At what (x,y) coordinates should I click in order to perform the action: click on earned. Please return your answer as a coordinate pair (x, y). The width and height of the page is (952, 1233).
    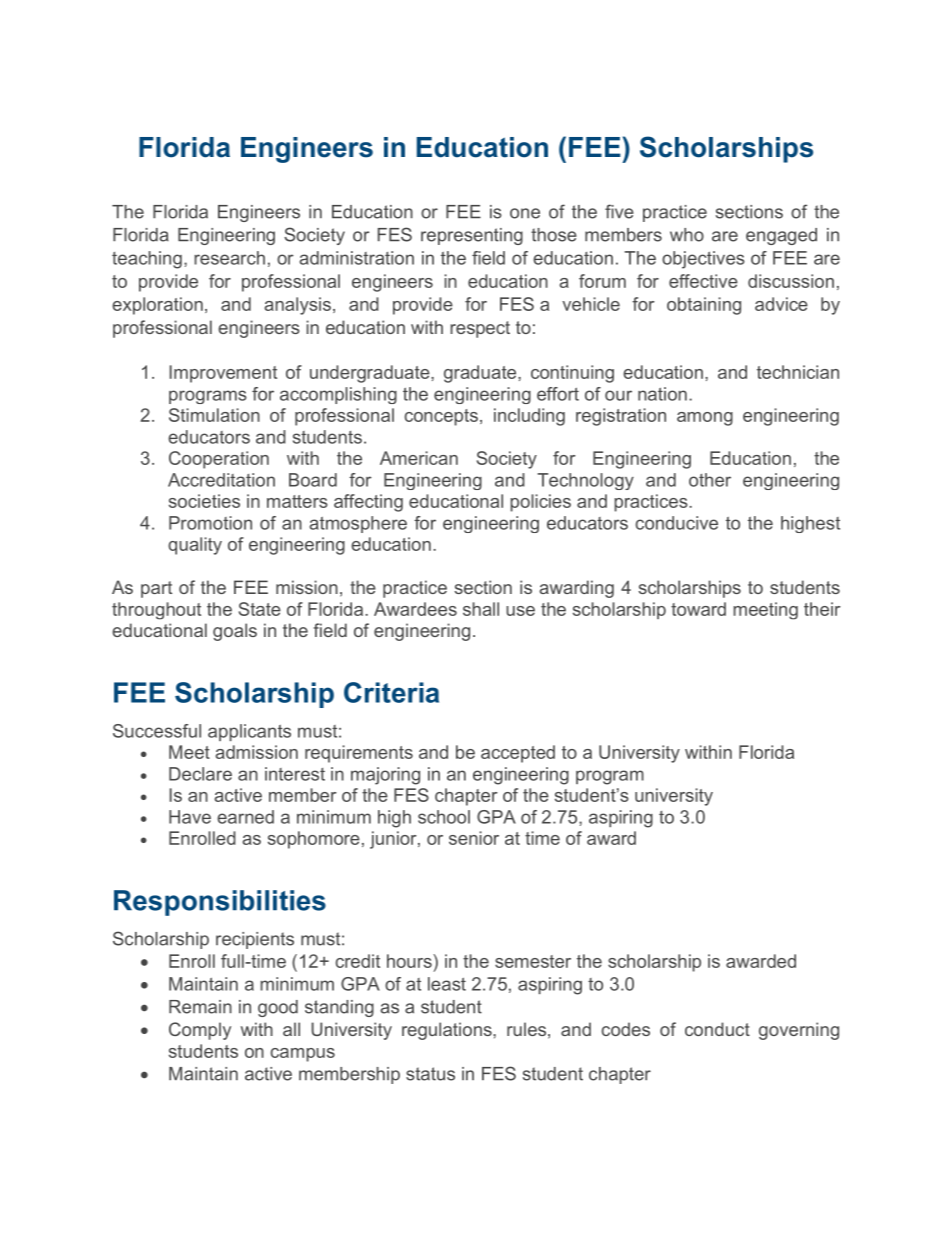
    Looking at the image, I should click on (245, 817).
